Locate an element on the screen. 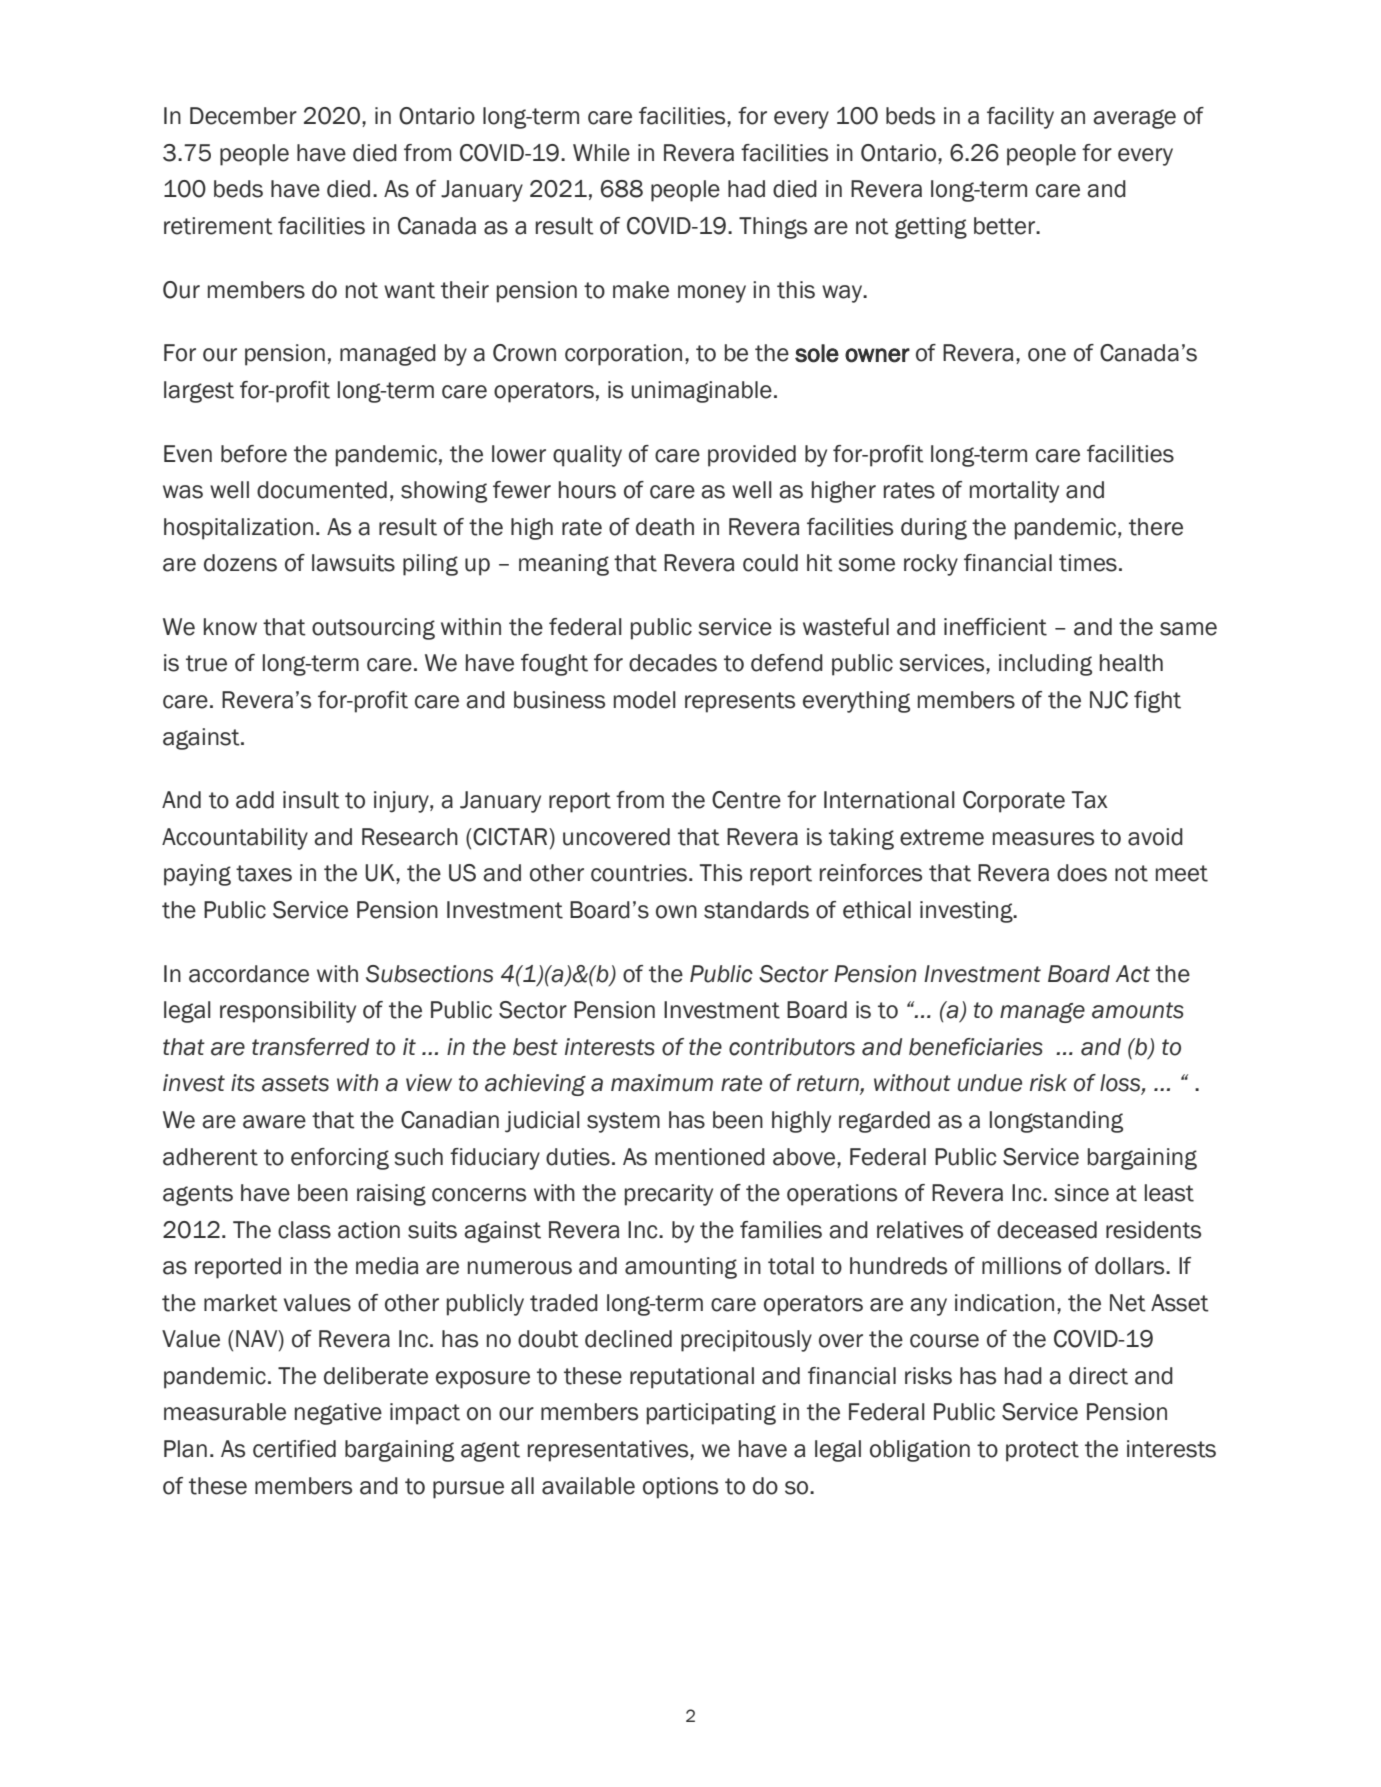  documented is located at coordinates (322, 490).
